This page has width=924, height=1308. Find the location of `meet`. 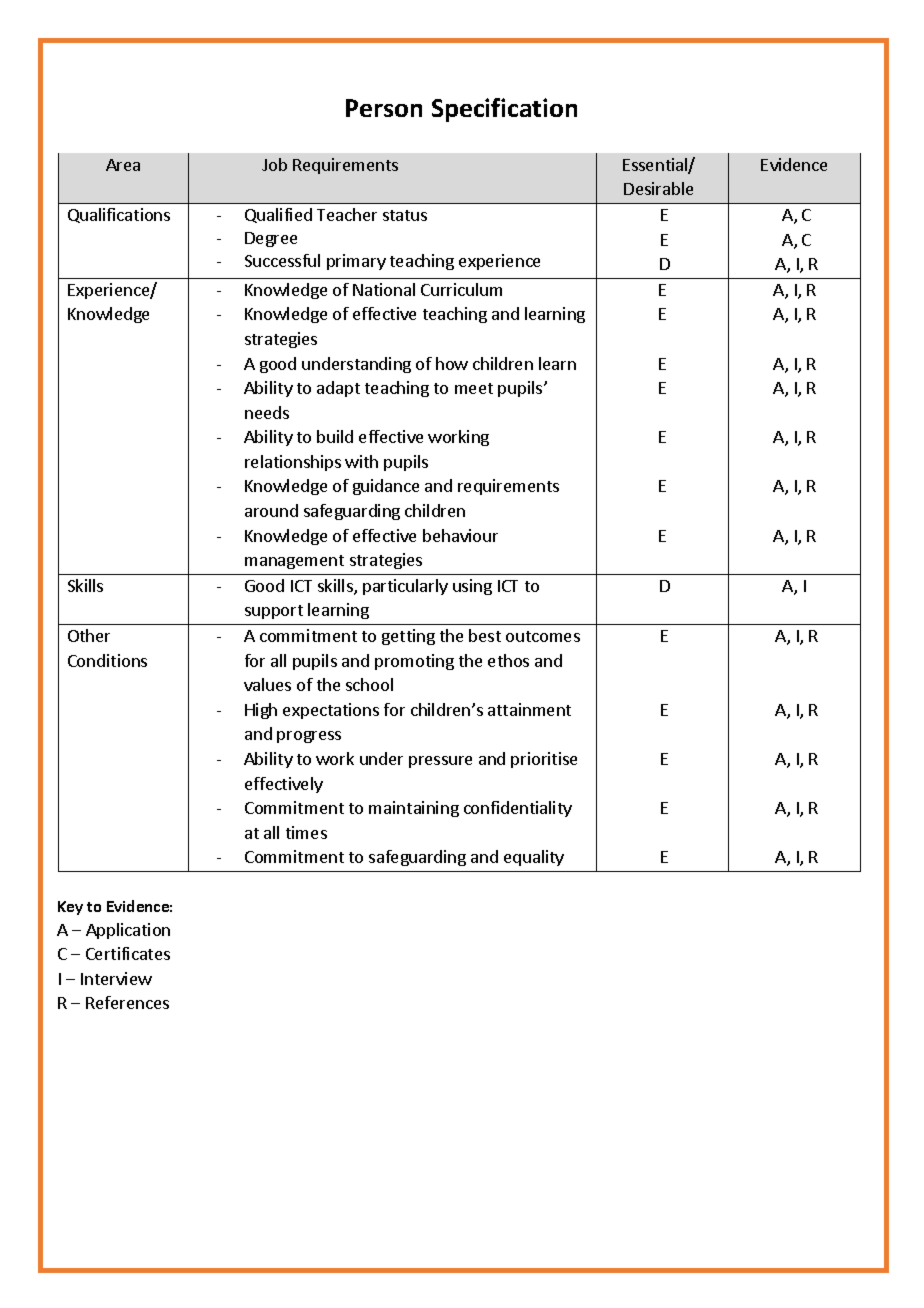

meet is located at coordinates (474, 388).
